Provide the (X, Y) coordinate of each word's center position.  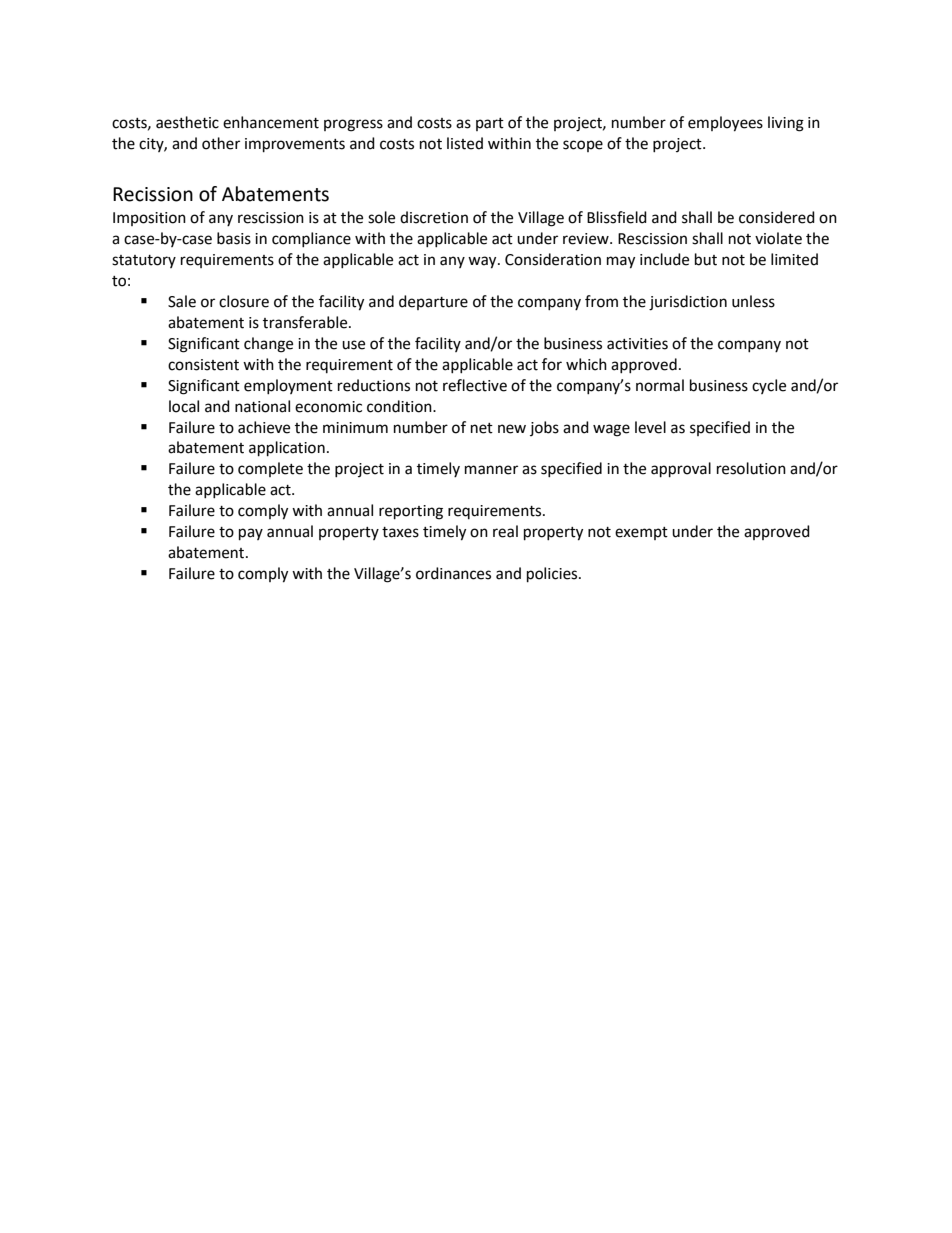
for (552, 364)
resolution (751, 468)
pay (251, 534)
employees (725, 124)
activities (637, 344)
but (706, 259)
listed (465, 143)
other (221, 143)
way (483, 262)
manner (491, 470)
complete (270, 469)
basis (234, 238)
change (268, 345)
